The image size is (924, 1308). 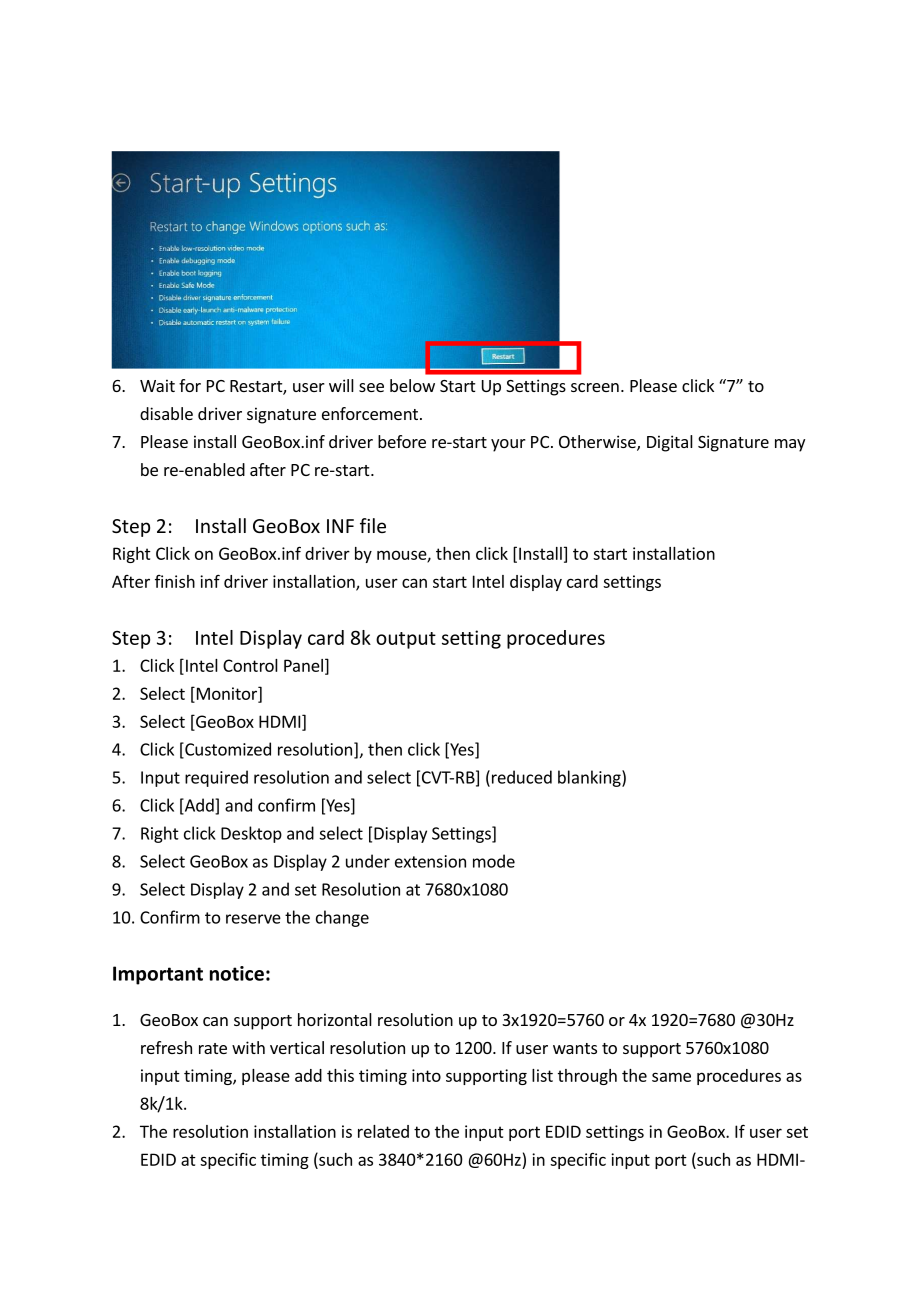 What do you see at coordinates (430, 861) in the document?
I see `extension` at bounding box center [430, 861].
